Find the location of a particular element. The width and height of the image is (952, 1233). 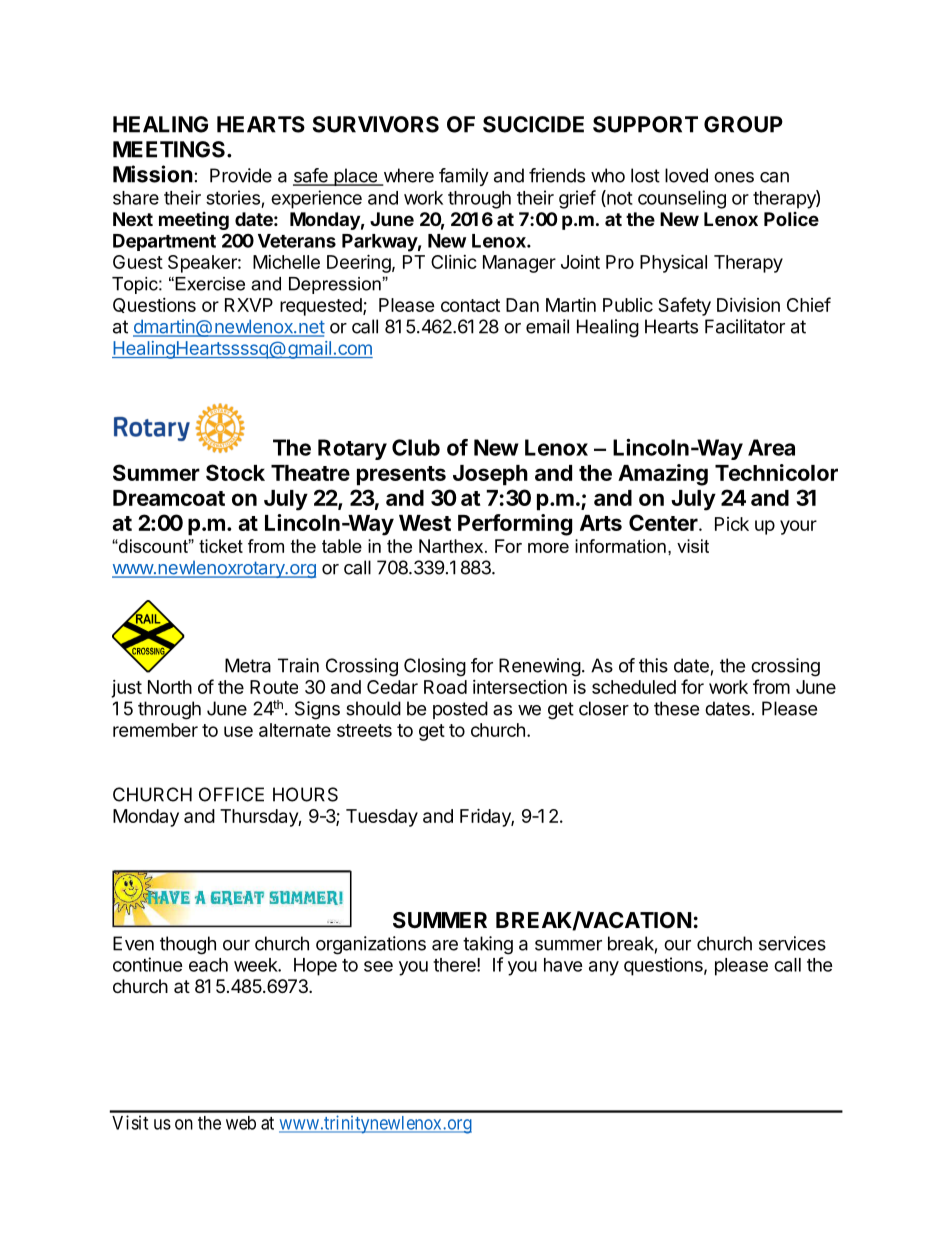

ones is located at coordinates (734, 177).
